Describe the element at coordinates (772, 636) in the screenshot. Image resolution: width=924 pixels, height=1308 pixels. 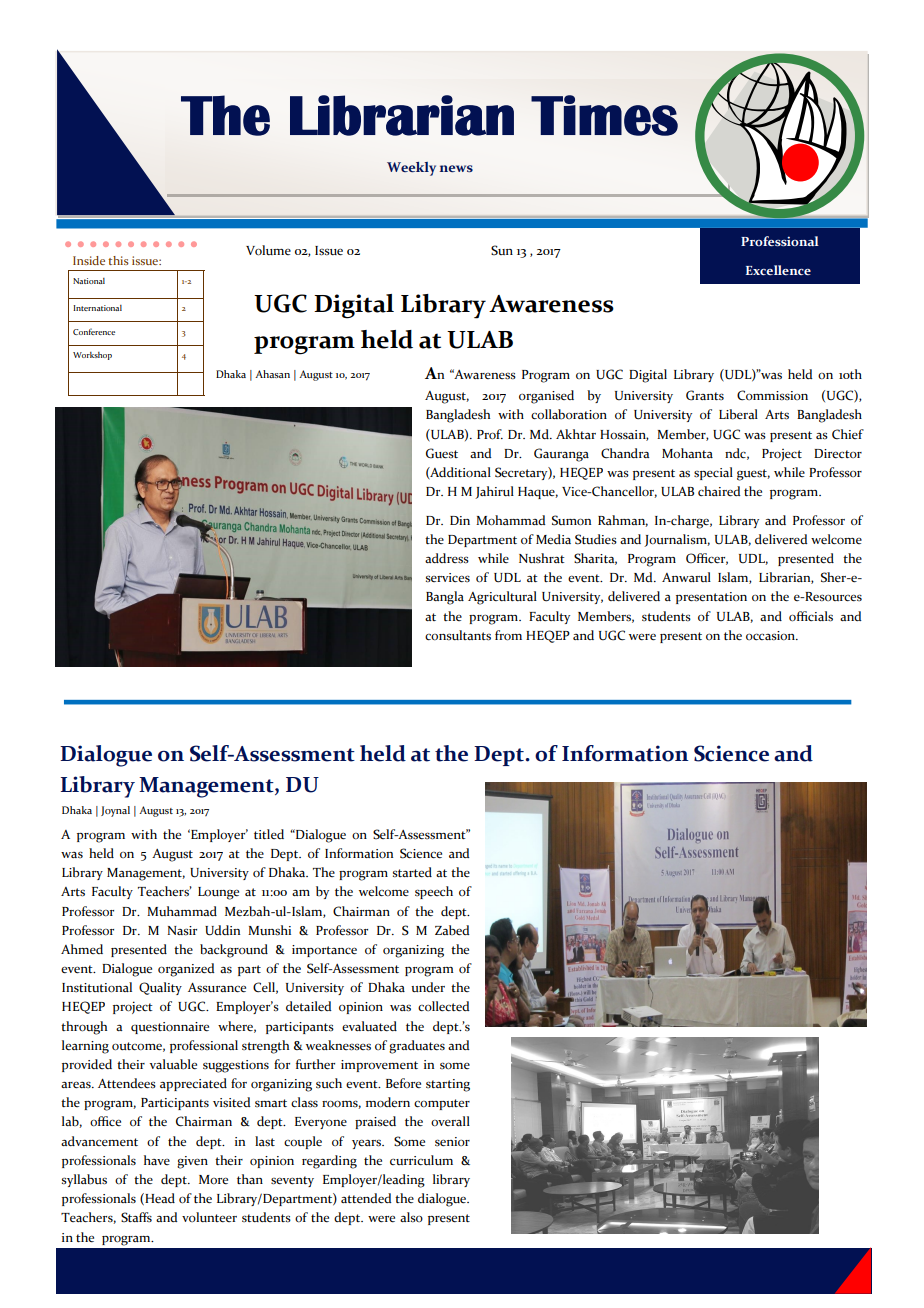
I see `occasion` at that location.
